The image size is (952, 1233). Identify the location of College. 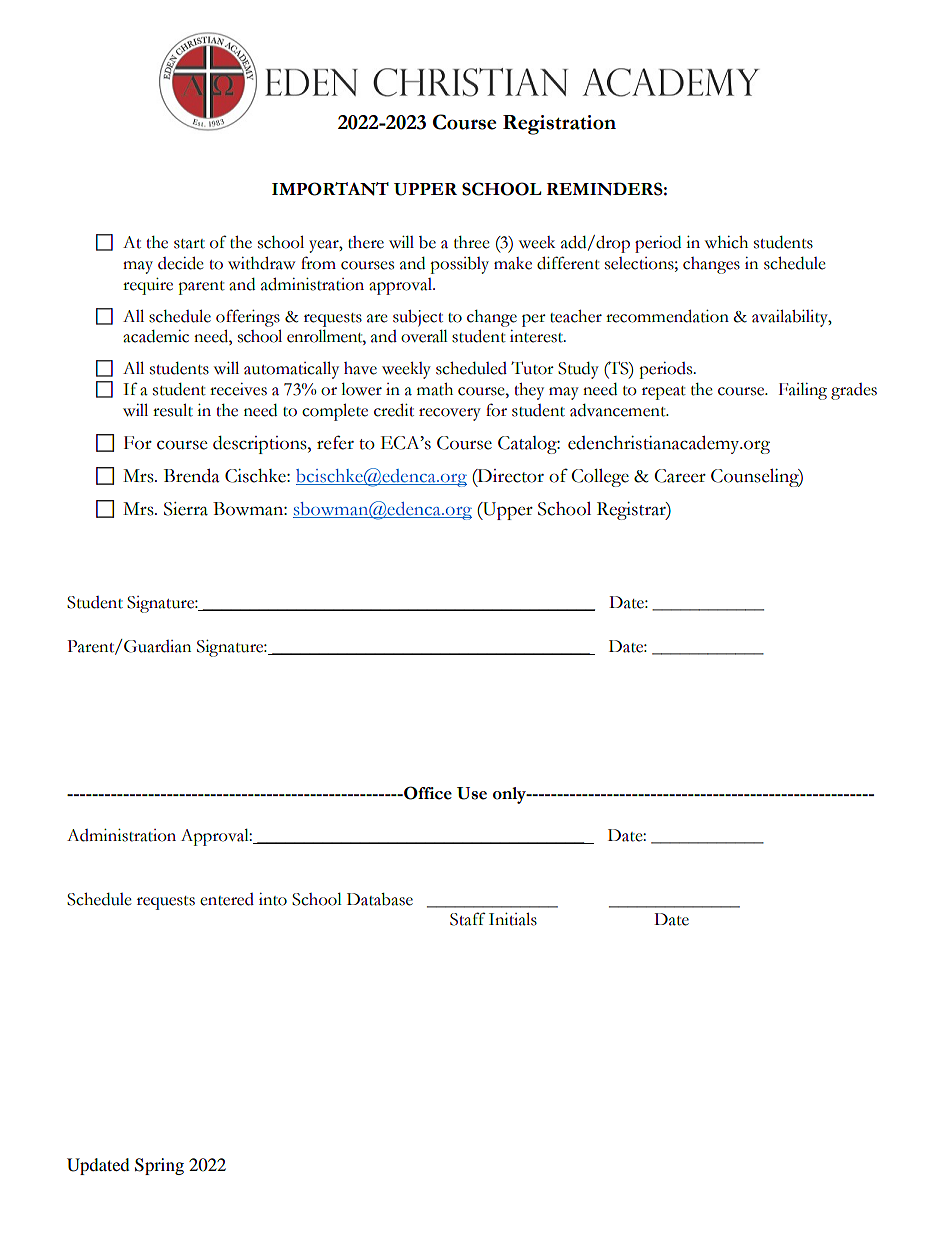
(600, 478).
